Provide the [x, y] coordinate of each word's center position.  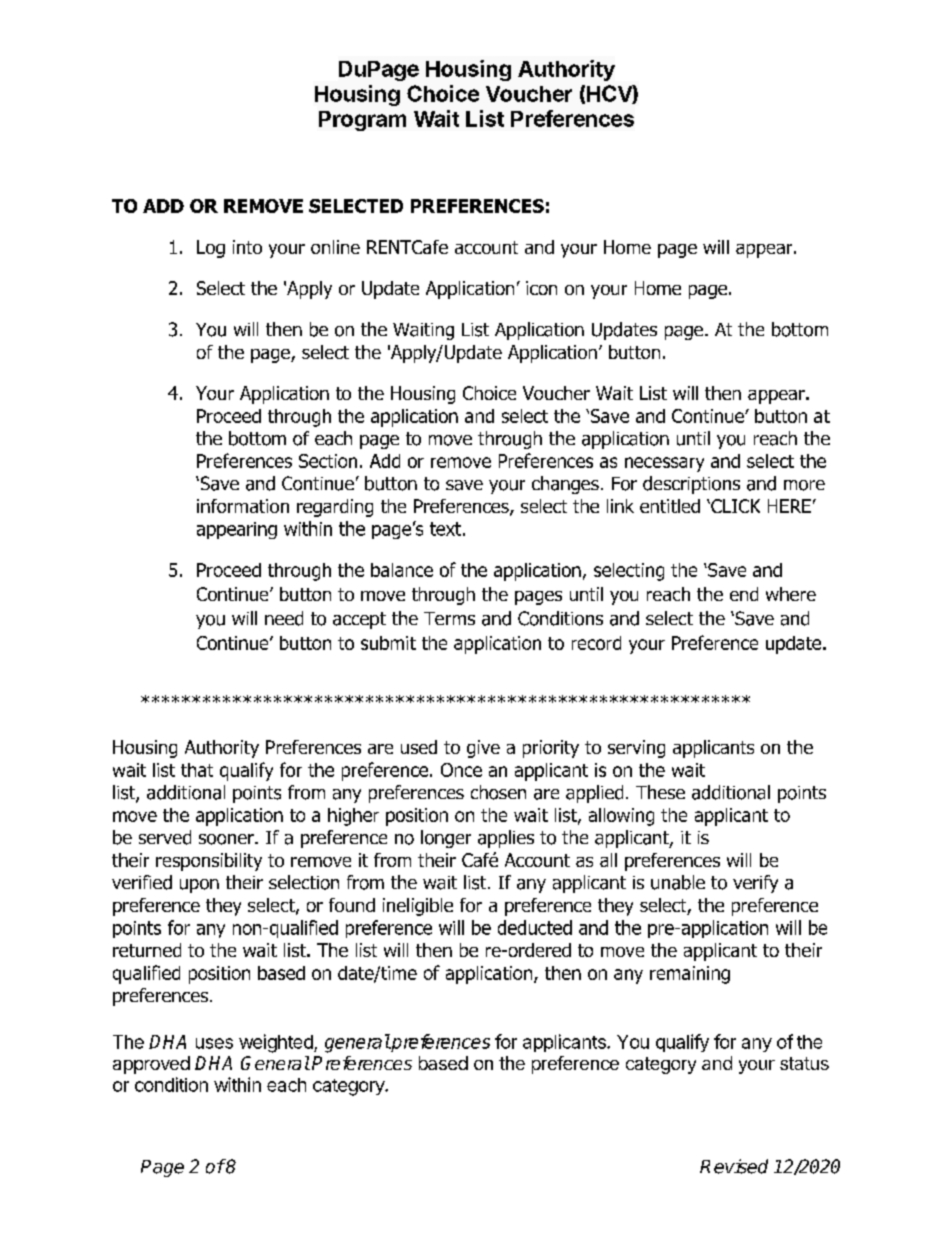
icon [541, 288]
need [284, 618]
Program [362, 121]
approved [151, 1065]
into [247, 247]
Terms [449, 618]
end [744, 594]
